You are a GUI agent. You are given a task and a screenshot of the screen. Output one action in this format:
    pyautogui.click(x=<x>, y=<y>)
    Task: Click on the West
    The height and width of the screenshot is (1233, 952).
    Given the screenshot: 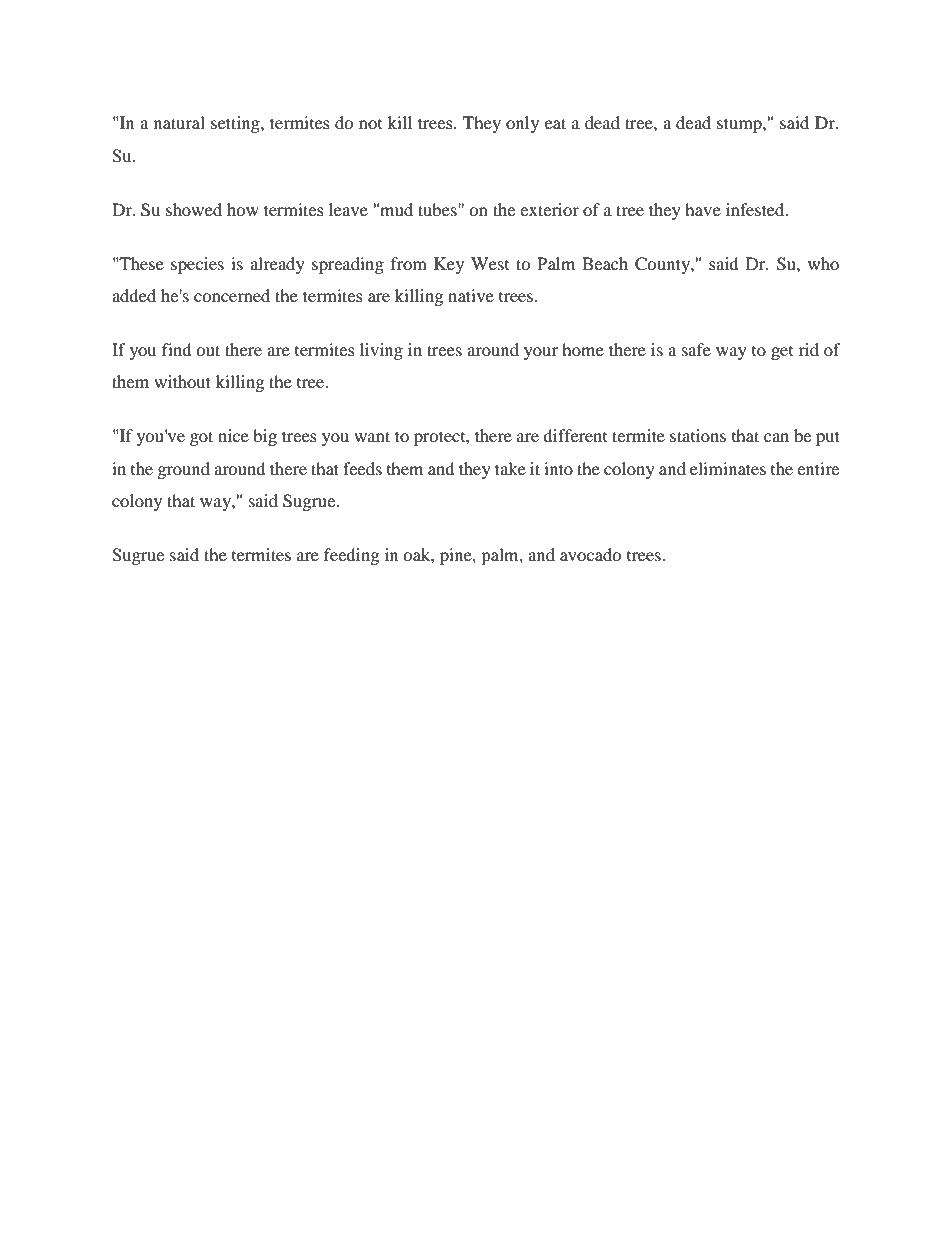 What is the action you would take?
    pyautogui.click(x=490, y=263)
